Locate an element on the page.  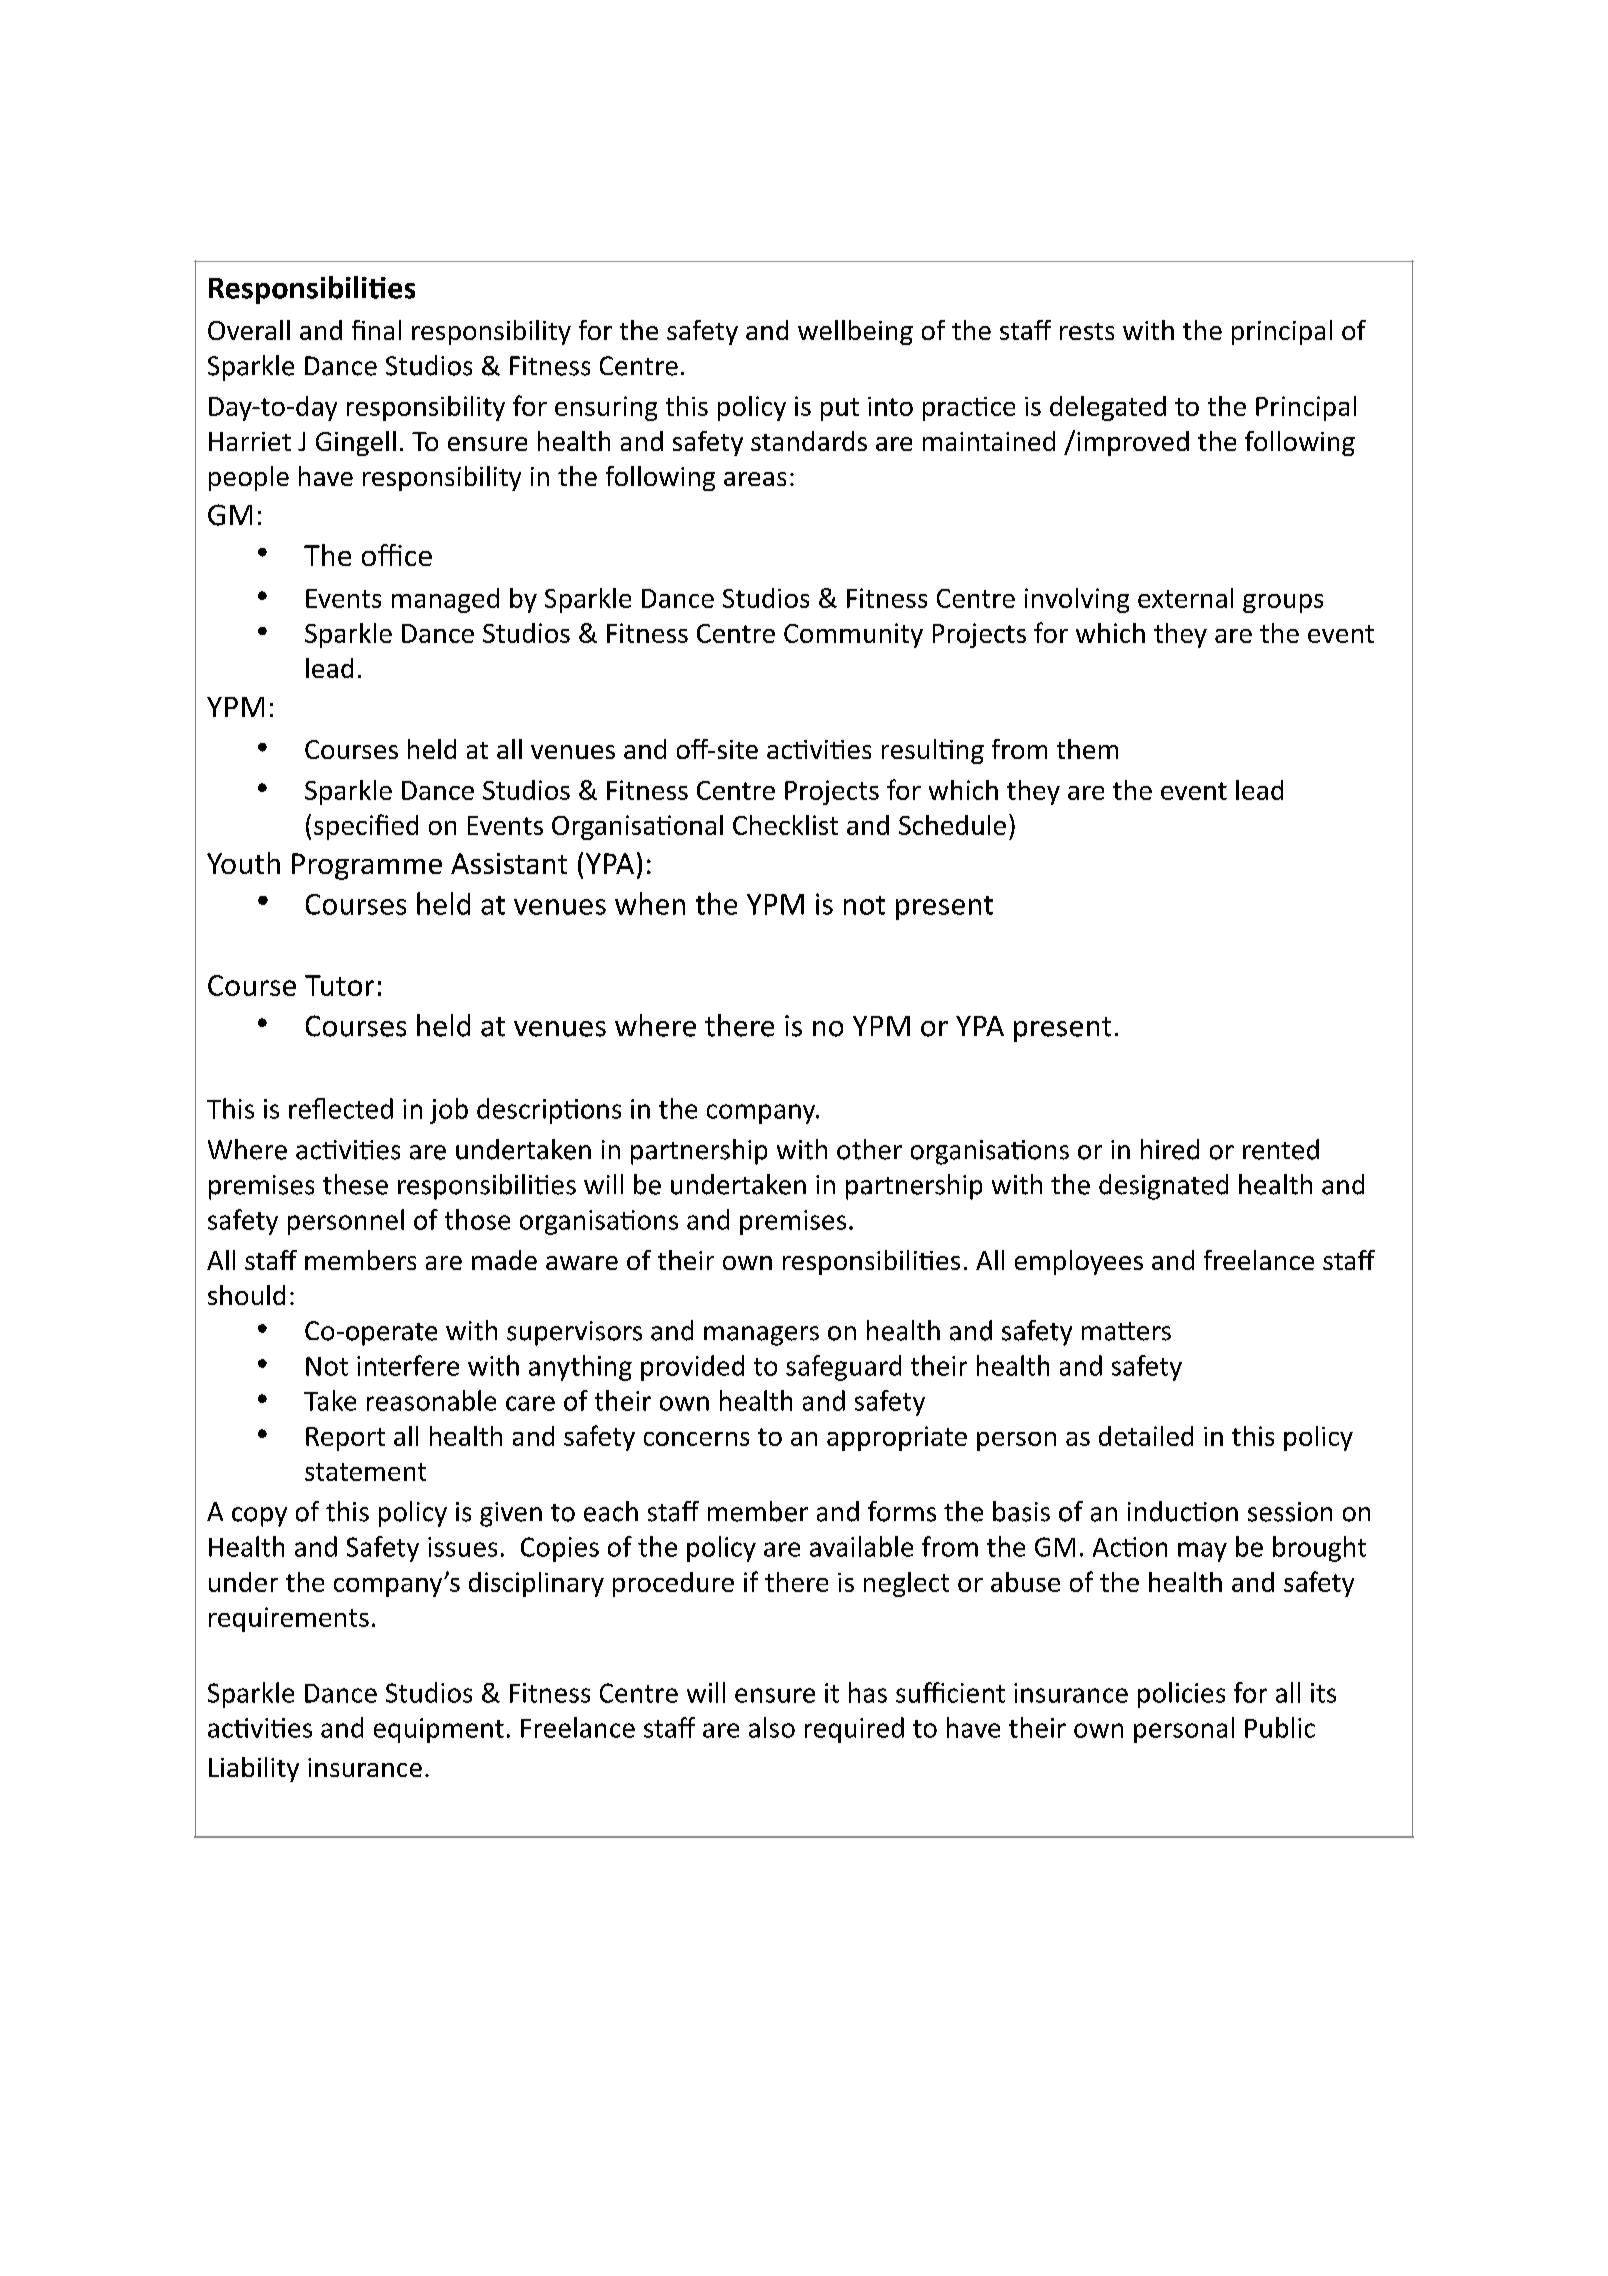
also is located at coordinates (772, 1727).
